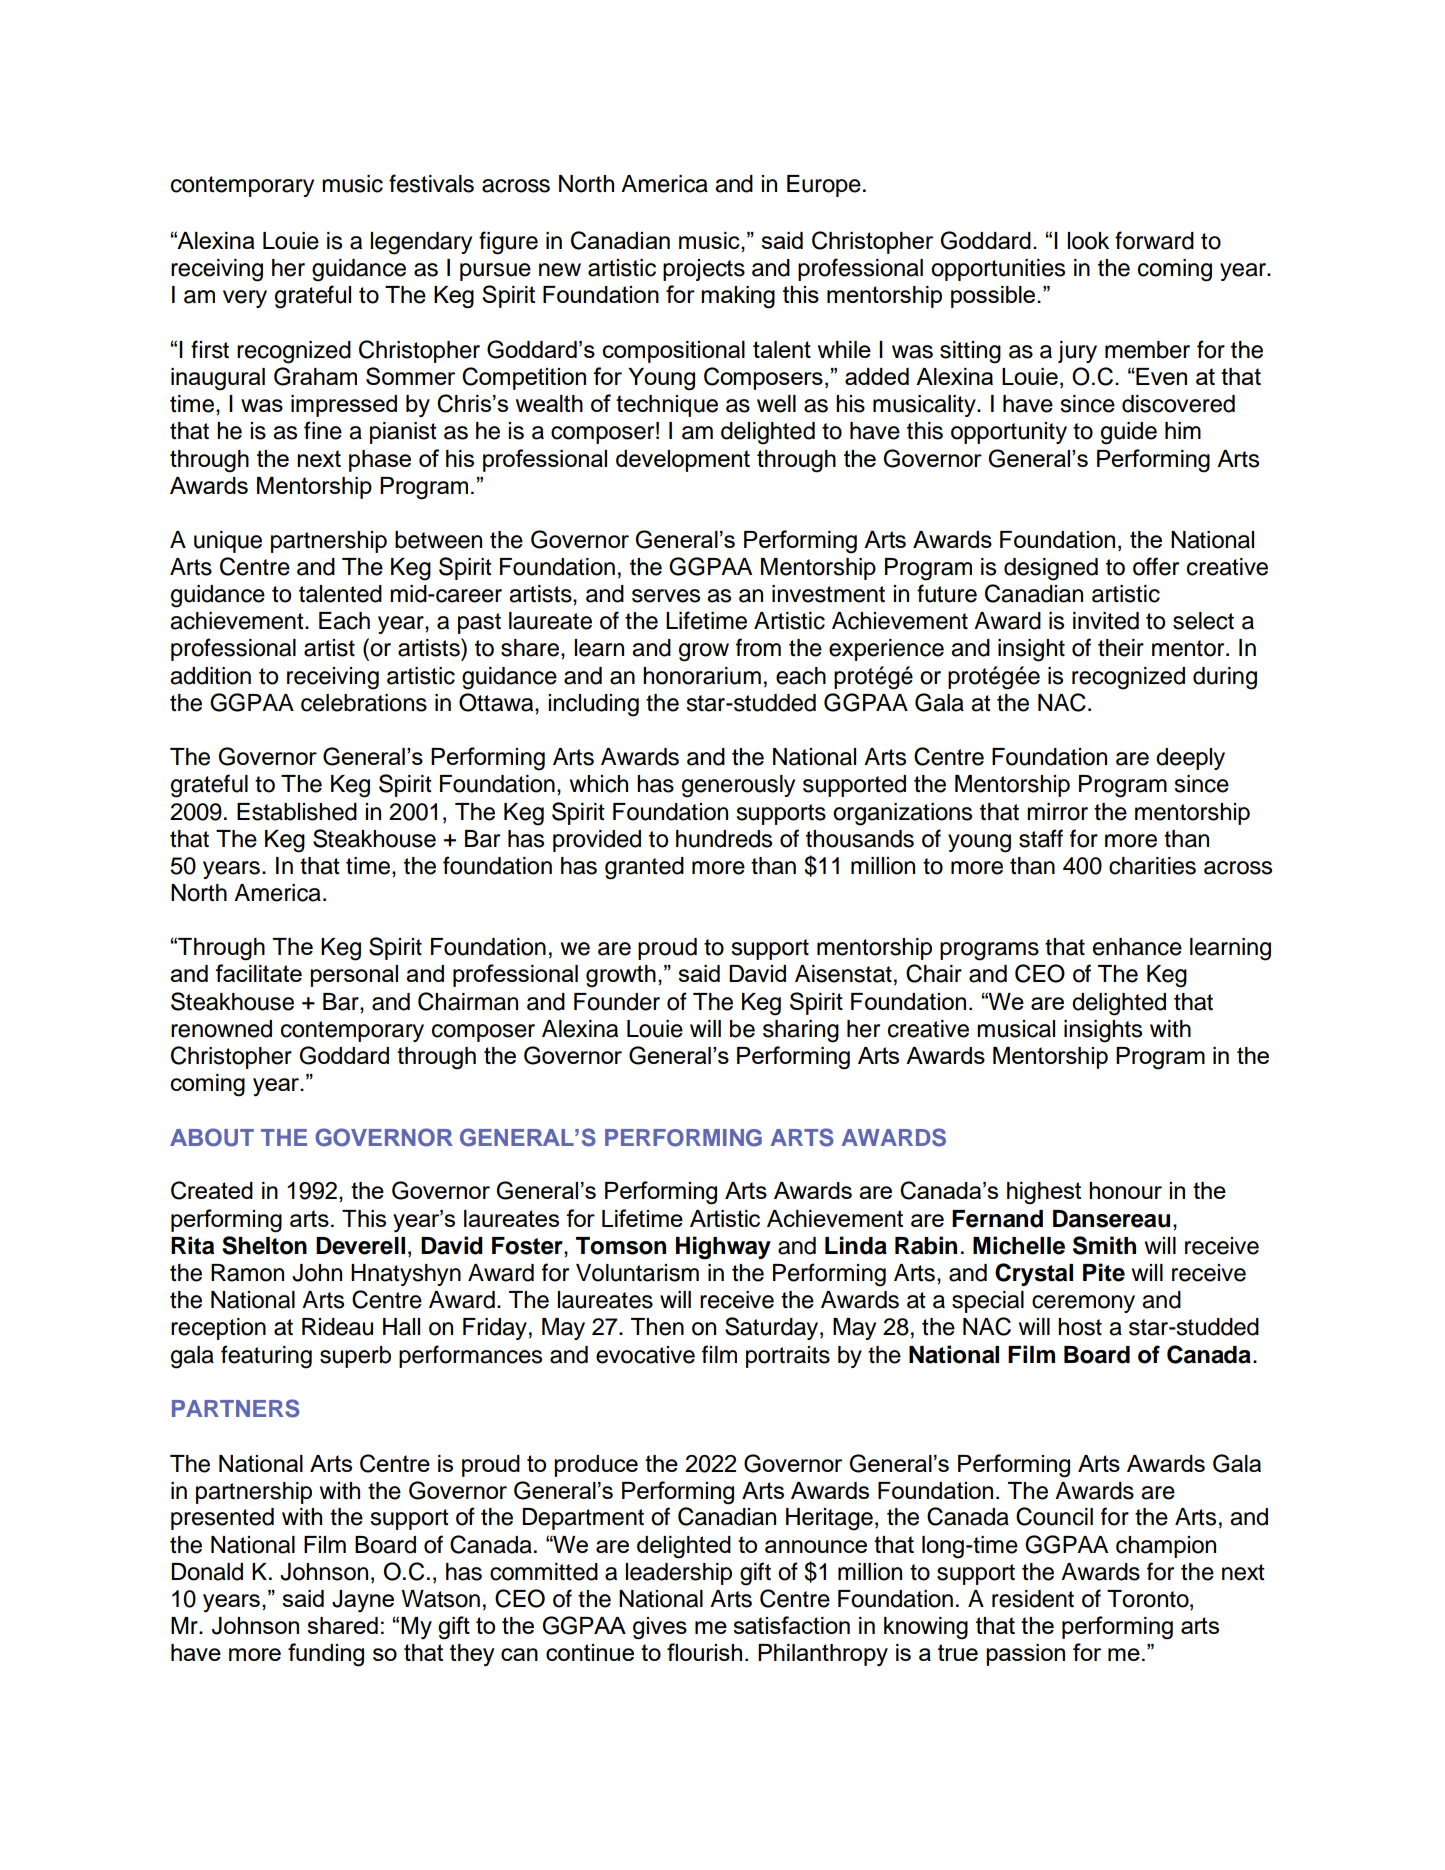  What do you see at coordinates (1121, 648) in the image?
I see `their` at bounding box center [1121, 648].
